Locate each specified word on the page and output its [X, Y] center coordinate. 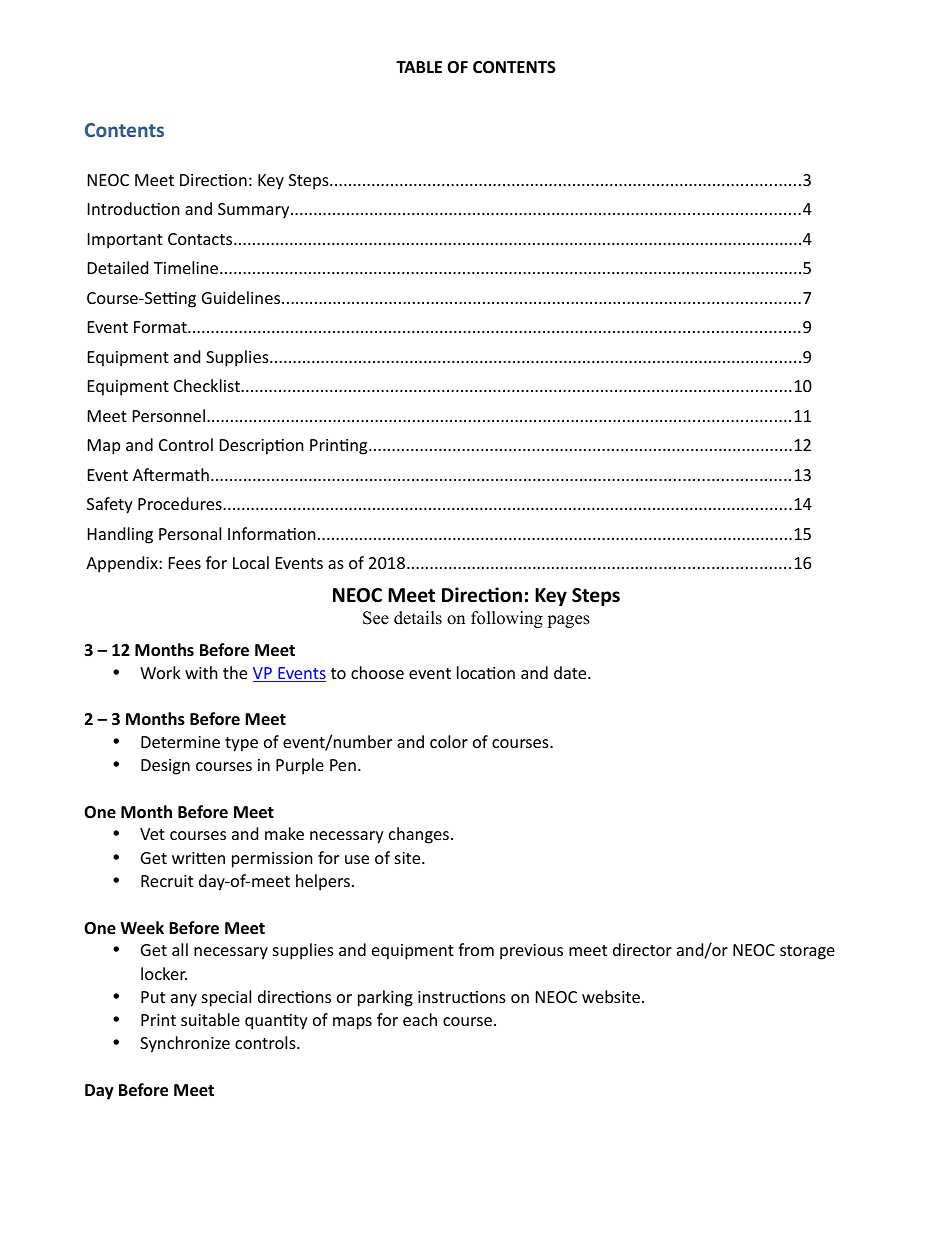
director [642, 949]
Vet [152, 834]
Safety [110, 505]
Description [262, 447]
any [184, 1000]
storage [807, 952]
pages [568, 621]
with [201, 672]
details [418, 618]
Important [125, 241]
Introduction [134, 208]
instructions [462, 997]
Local [251, 562]
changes [419, 835]
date [571, 672]
